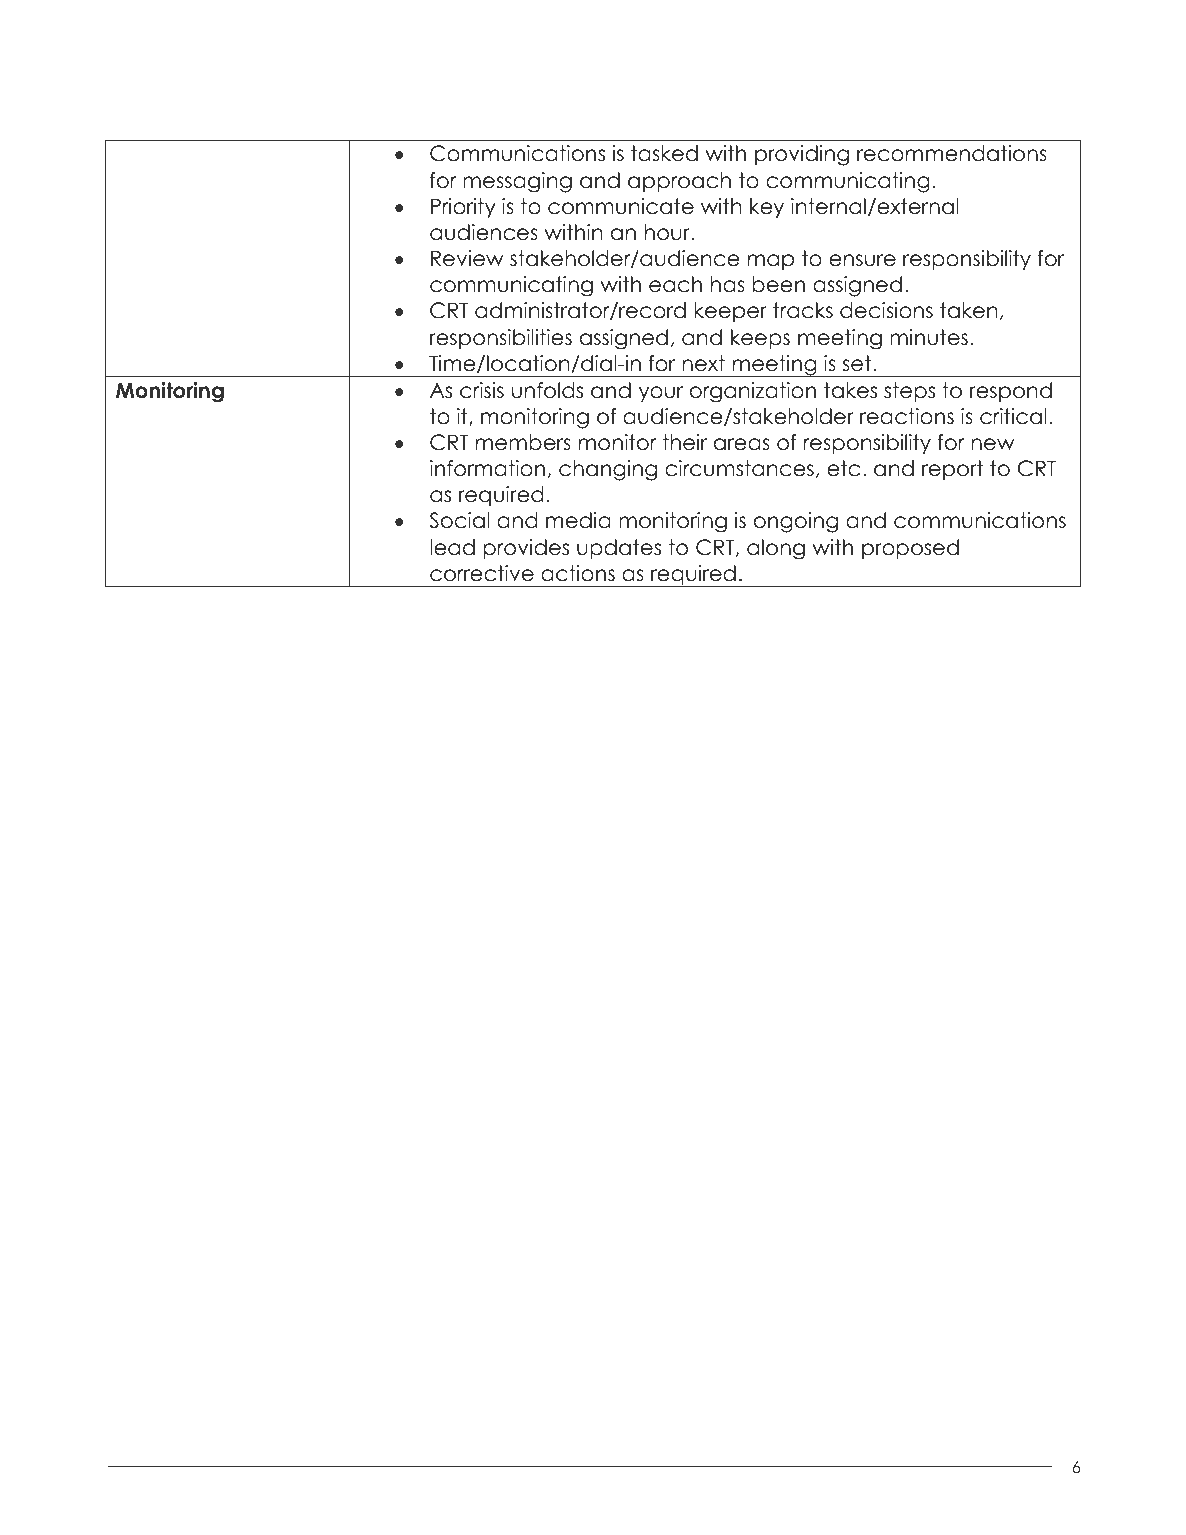 This screenshot has width=1186, height=1535. Describe the element at coordinates (517, 182) in the screenshot. I see `messaging` at that location.
